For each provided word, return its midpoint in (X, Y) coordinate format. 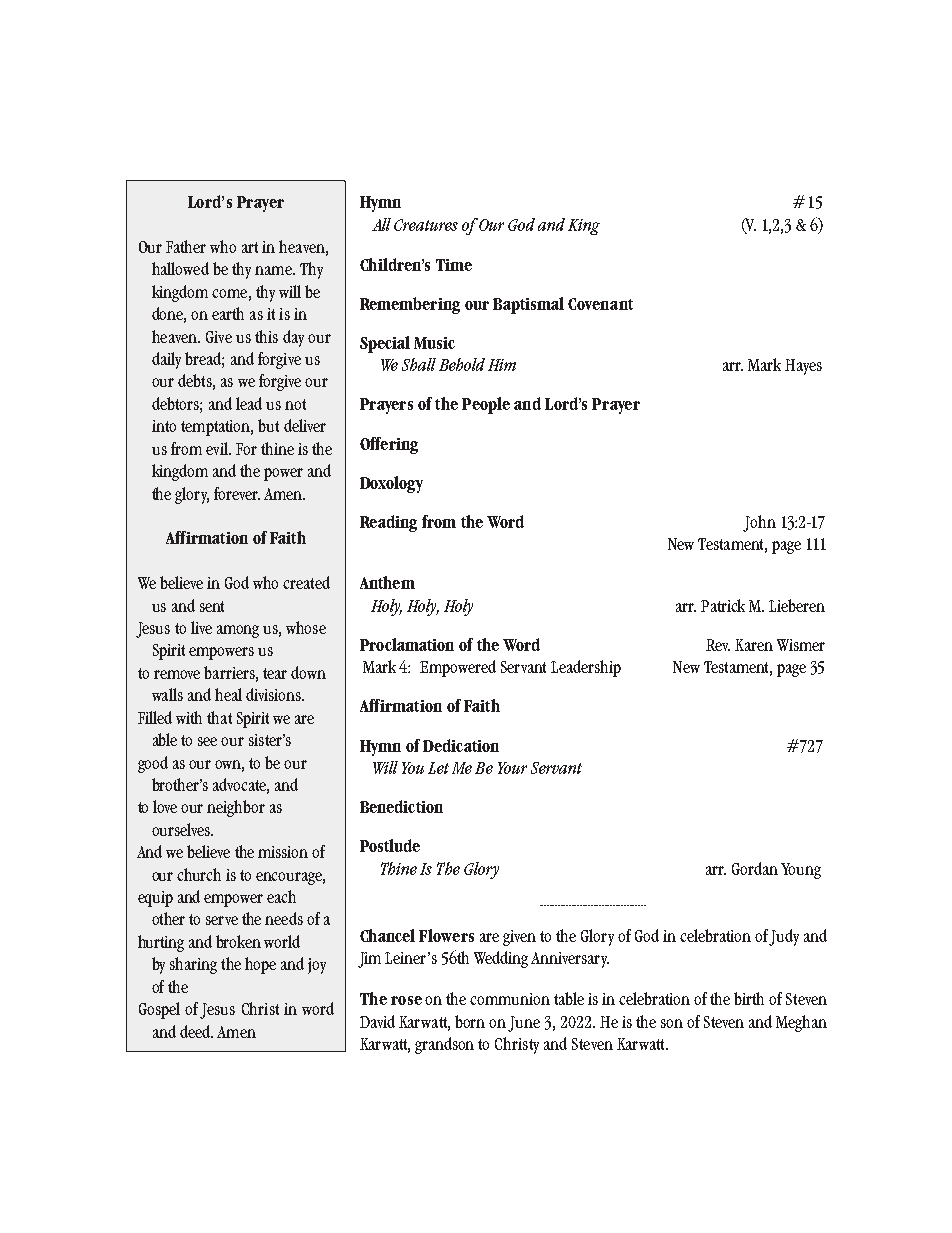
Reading (388, 523)
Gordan (755, 868)
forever (237, 493)
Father (186, 246)
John (759, 523)
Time (454, 265)
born (470, 1021)
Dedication (461, 745)
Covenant (600, 304)
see (207, 741)
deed (196, 1031)
